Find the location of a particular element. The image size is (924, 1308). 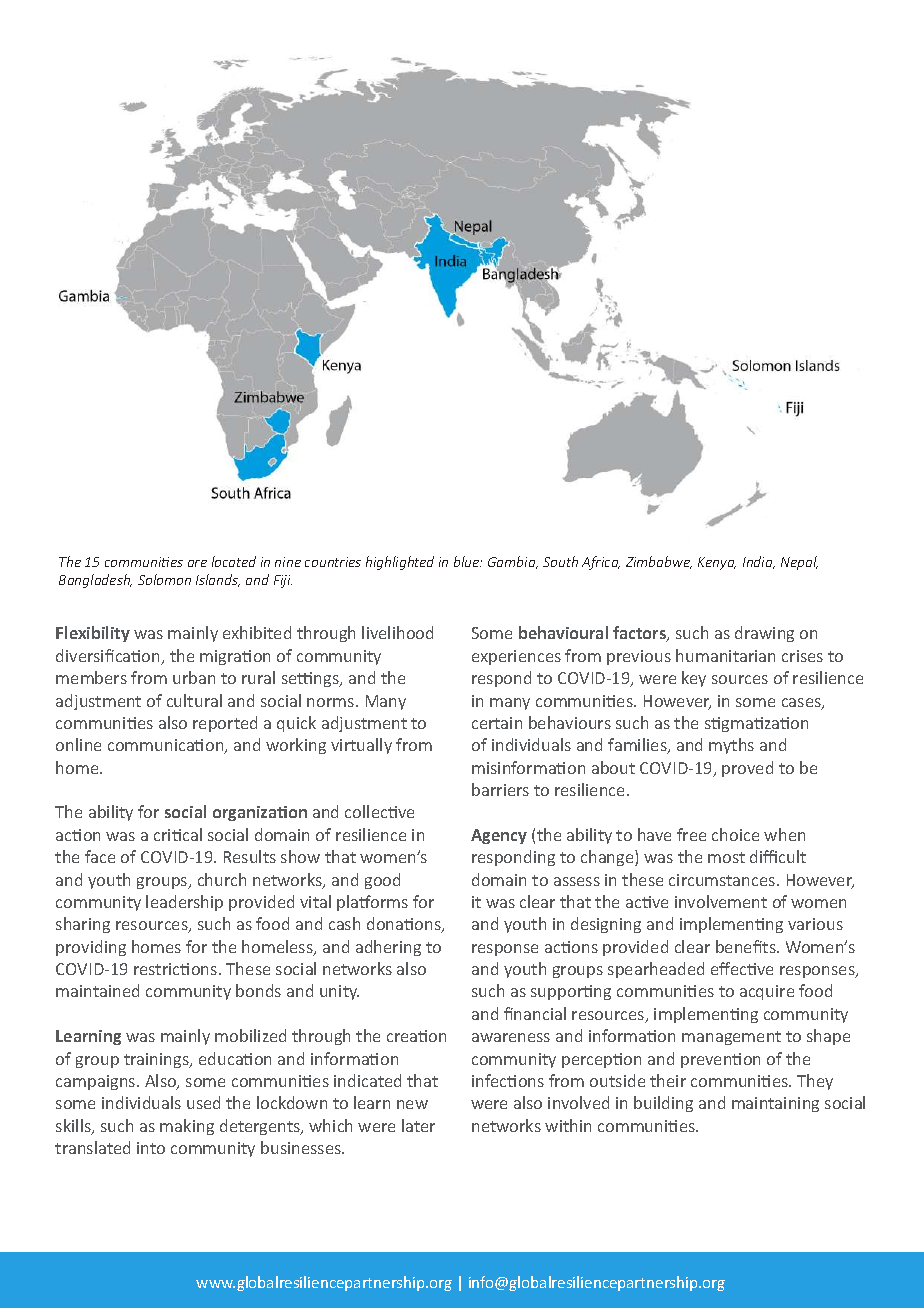

stigmatization is located at coordinates (756, 724).
